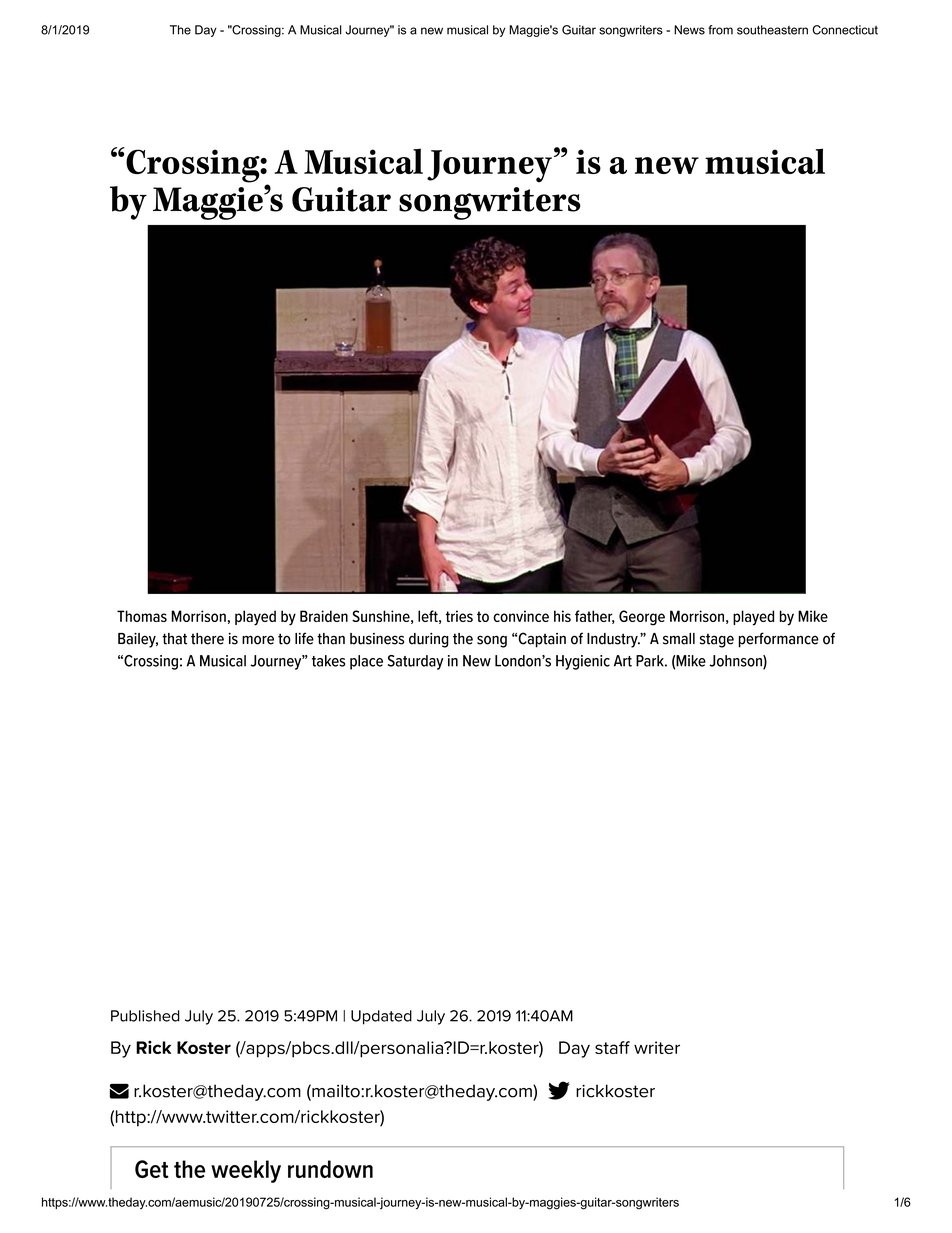 The width and height of the screenshot is (952, 1233). Describe the element at coordinates (779, 640) in the screenshot. I see `performance` at that location.
